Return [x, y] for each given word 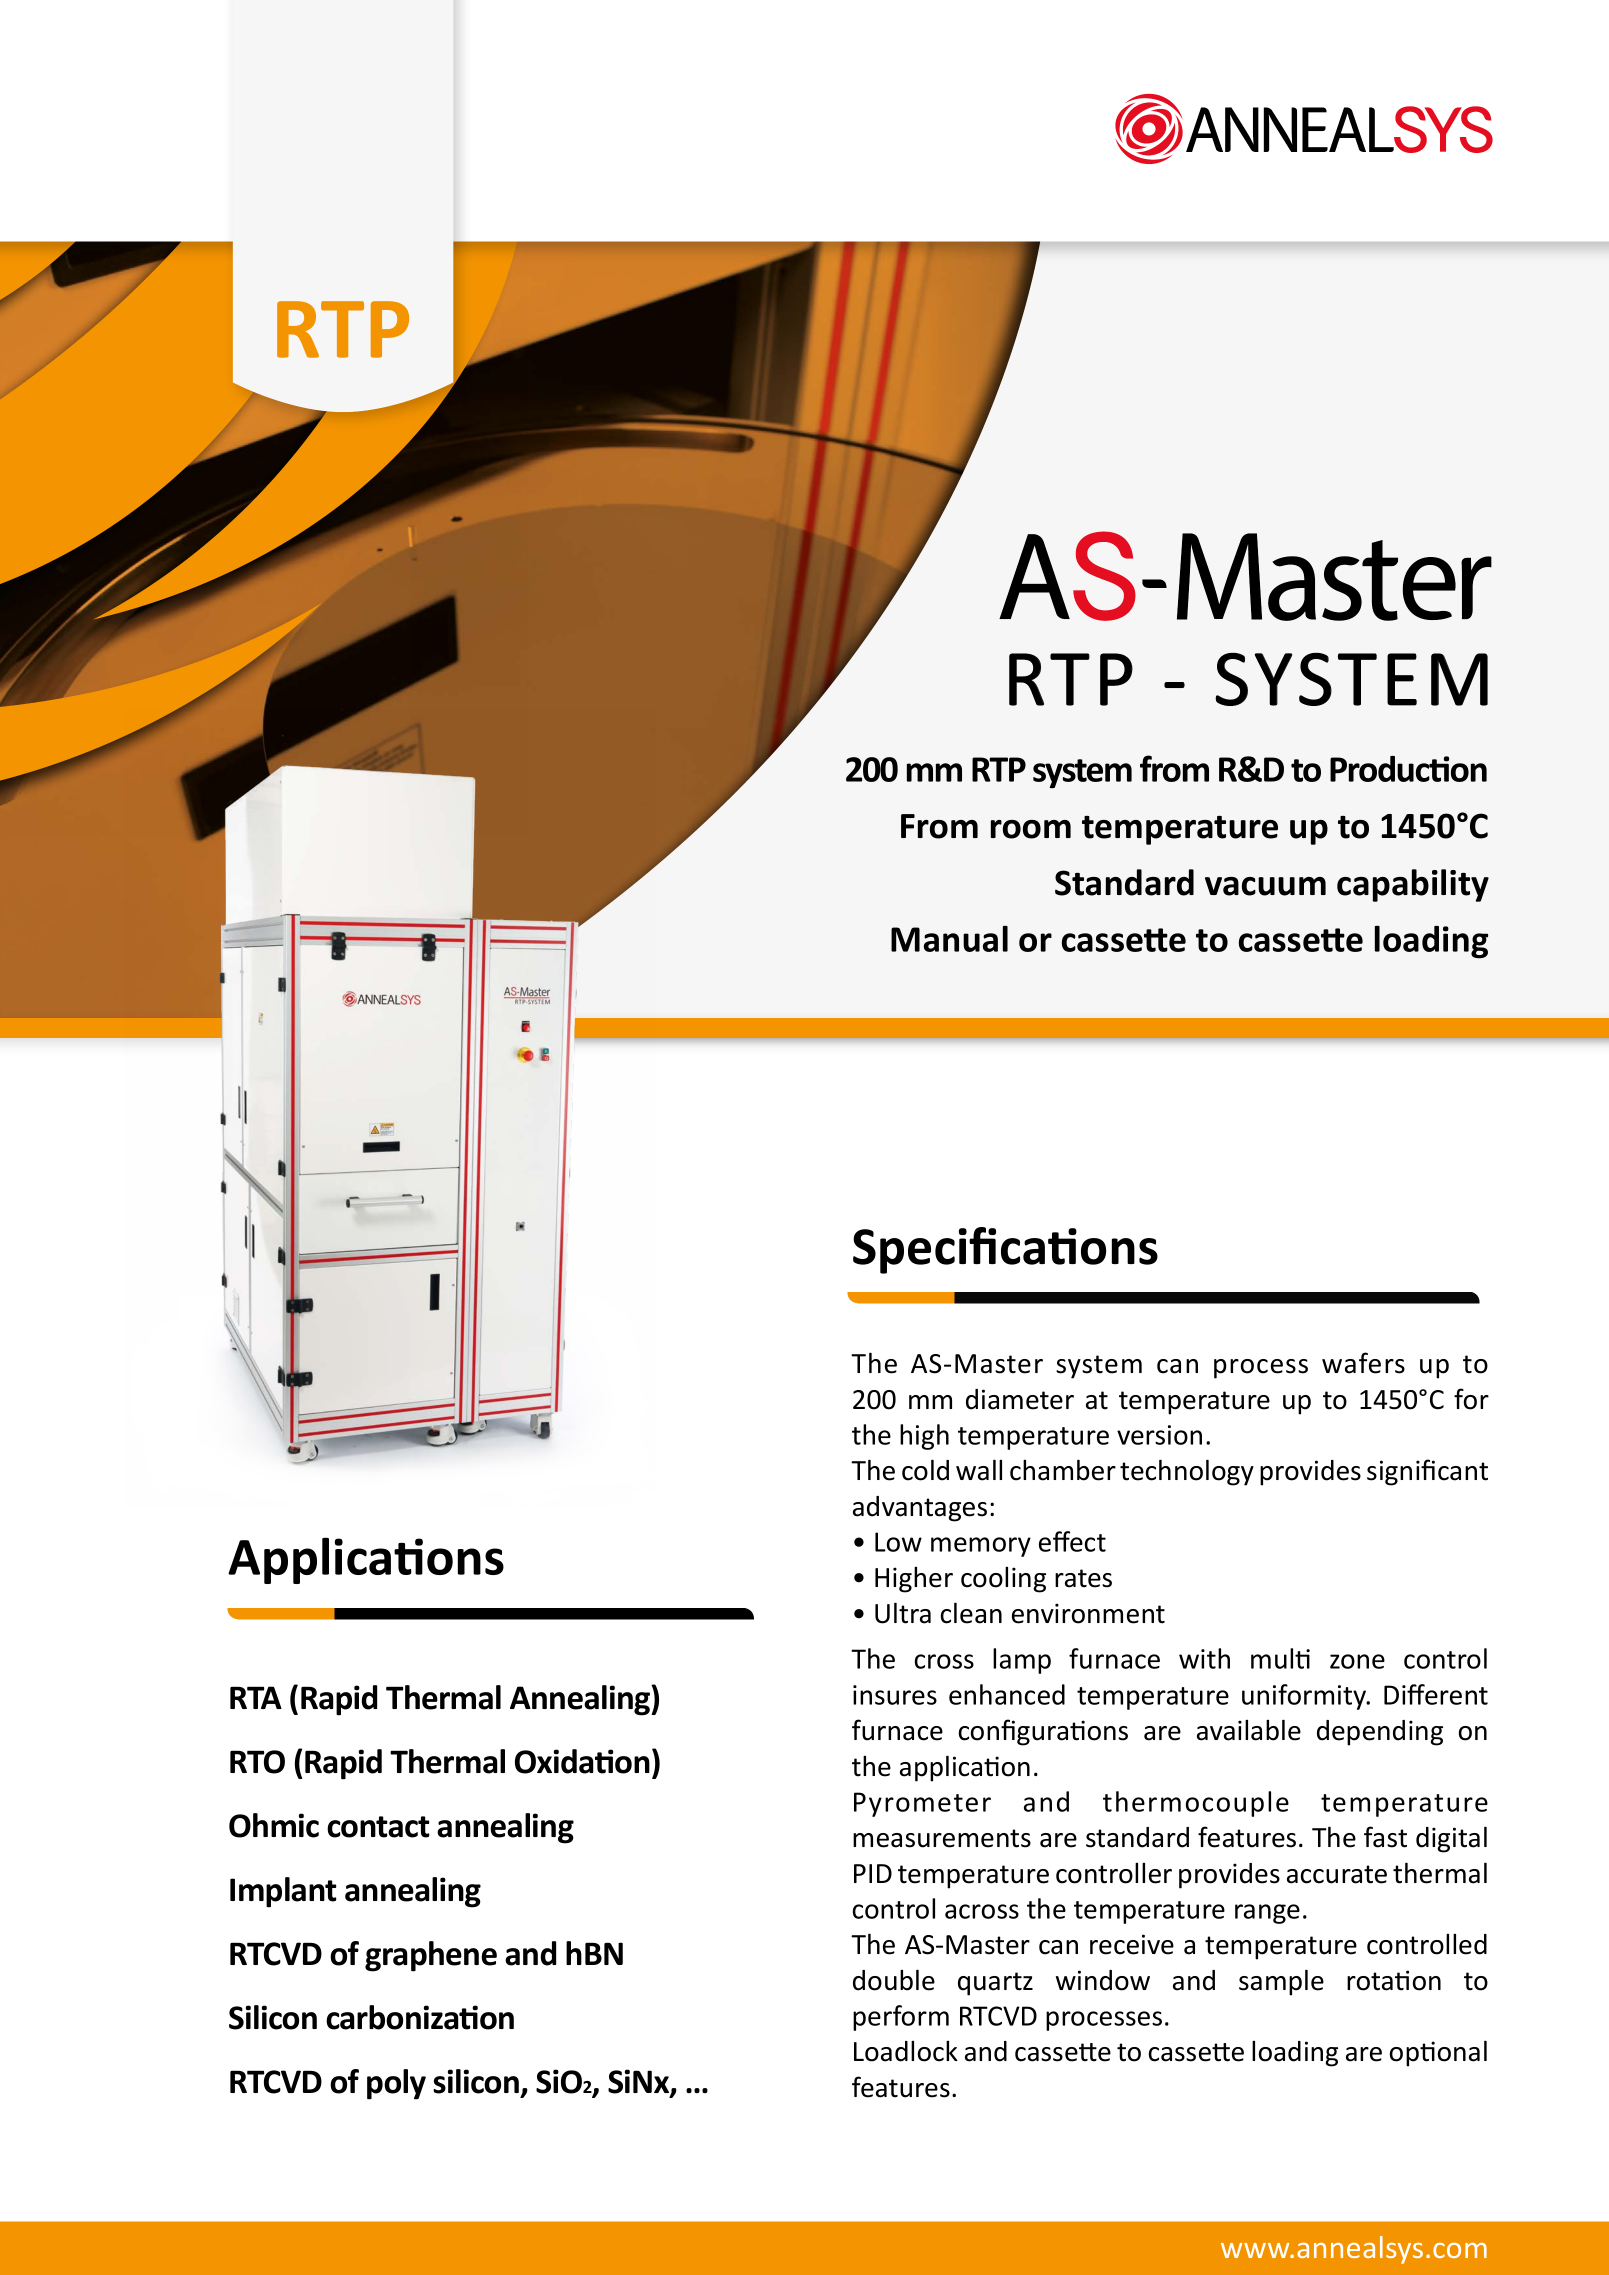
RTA [256, 1697]
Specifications [1005, 1250]
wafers [1363, 1363]
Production [1408, 769]
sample [1281, 1982]
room [1031, 829]
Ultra [903, 1613]
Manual [949, 938]
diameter [1020, 1399]
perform [901, 2018]
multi [1280, 1658]
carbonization [420, 2017]
